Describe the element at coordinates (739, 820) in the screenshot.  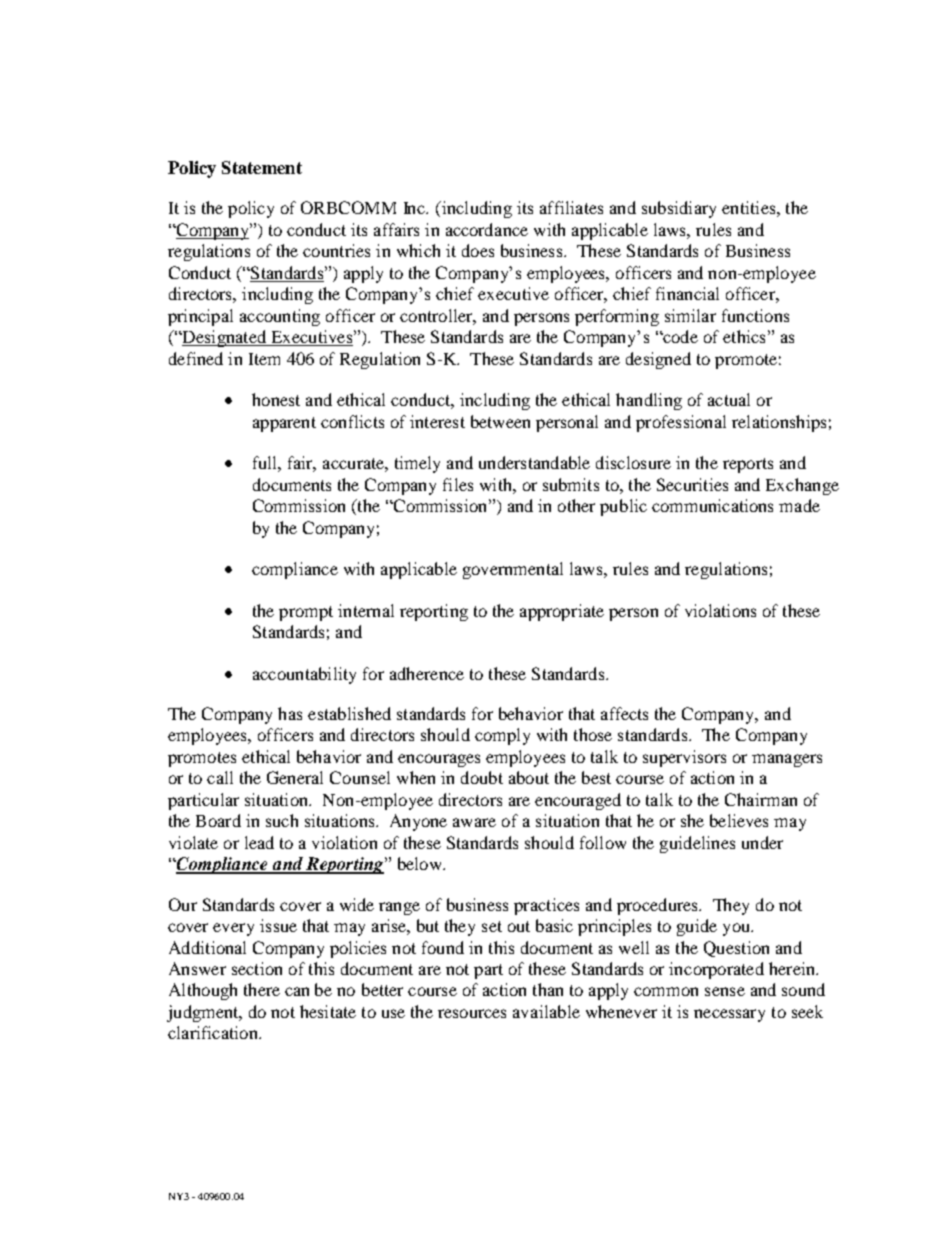
I see `believes` at that location.
